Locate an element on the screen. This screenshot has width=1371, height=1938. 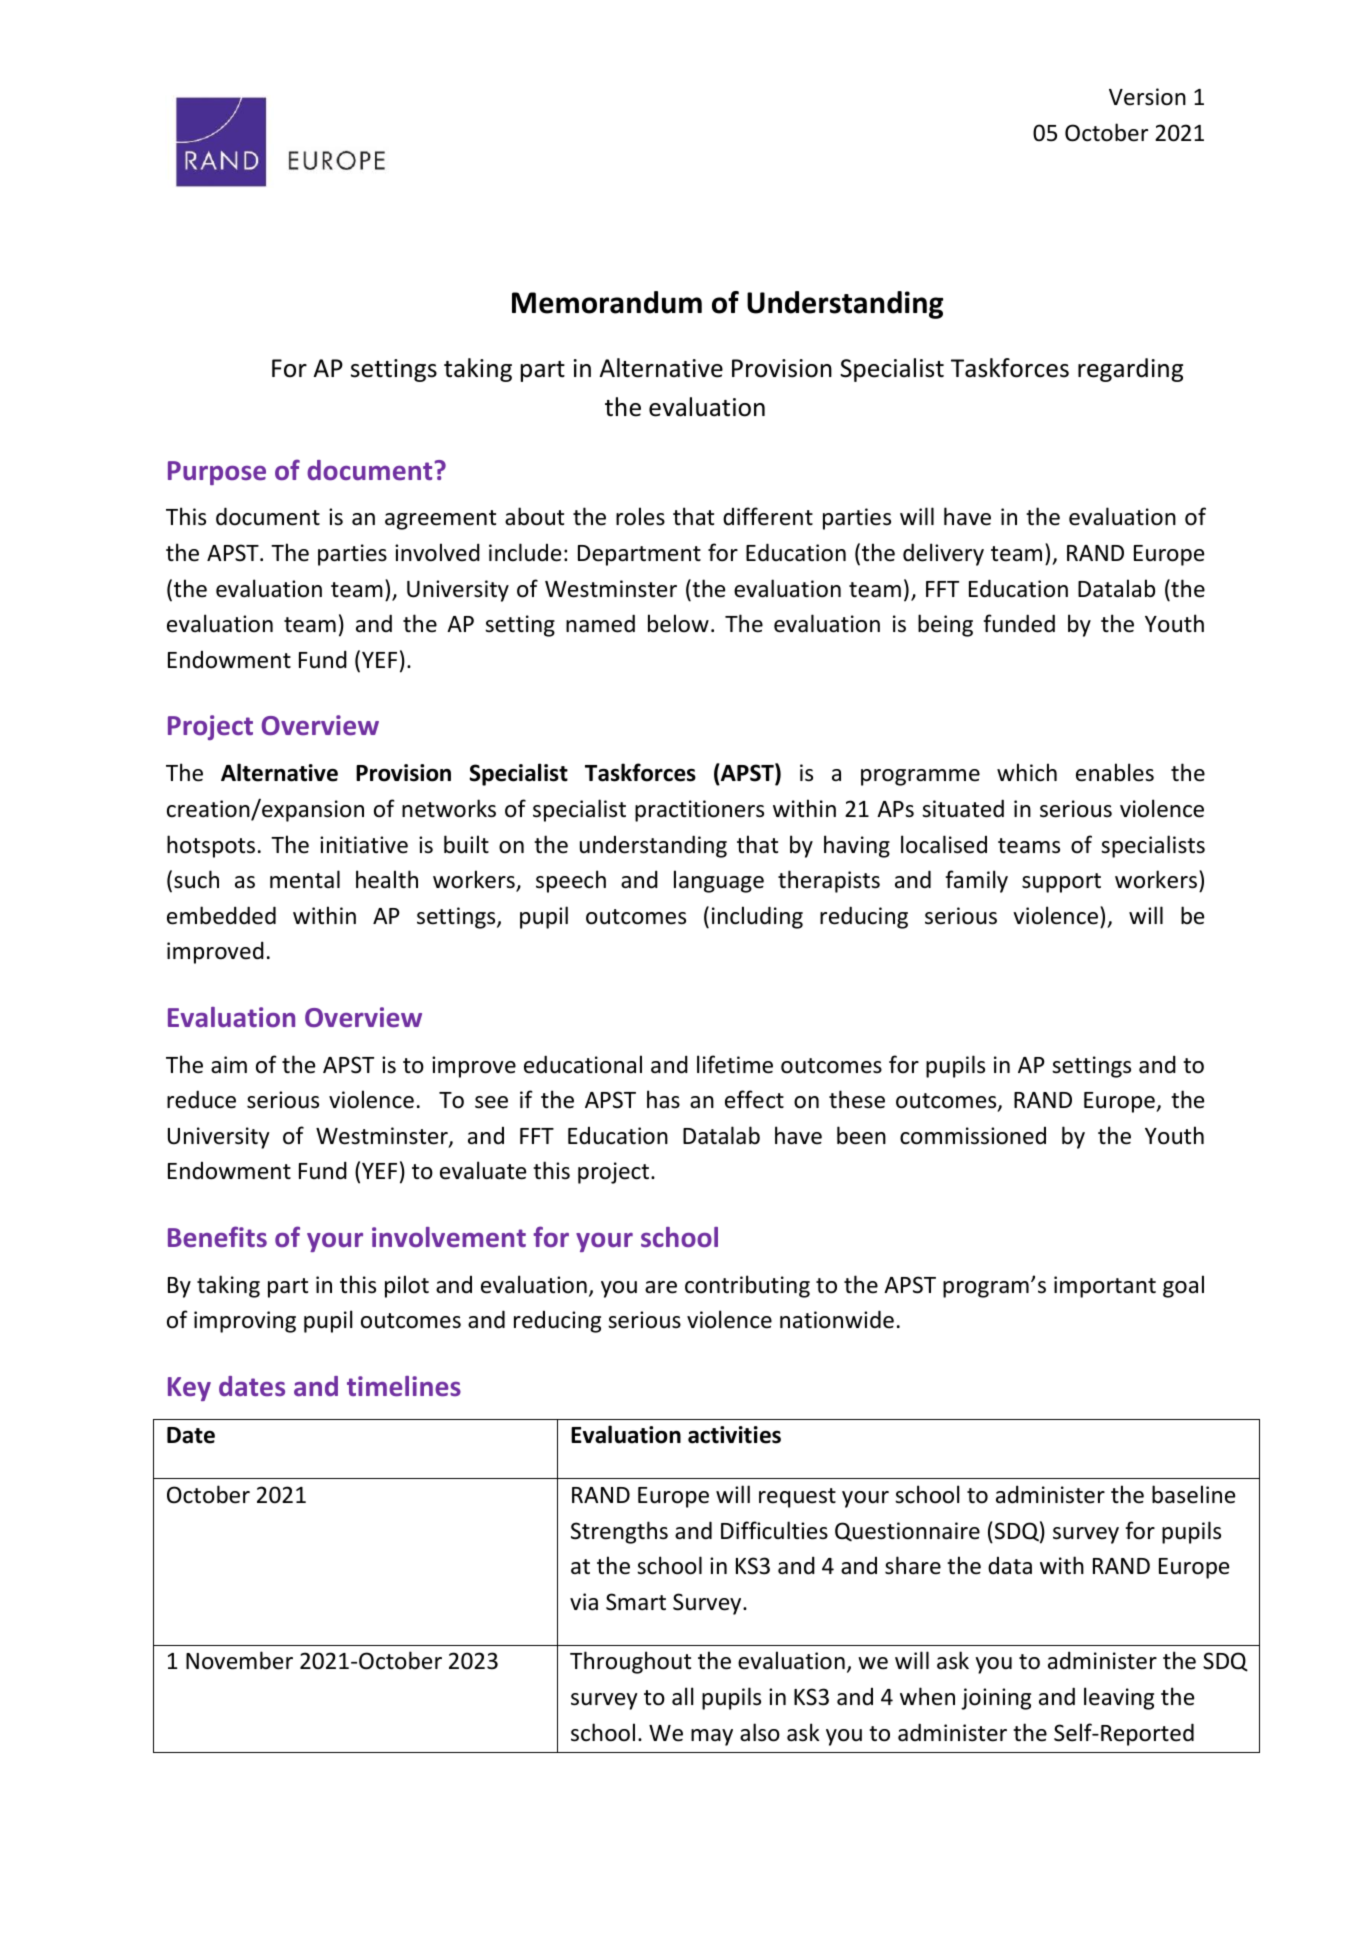
involved is located at coordinates (437, 552).
